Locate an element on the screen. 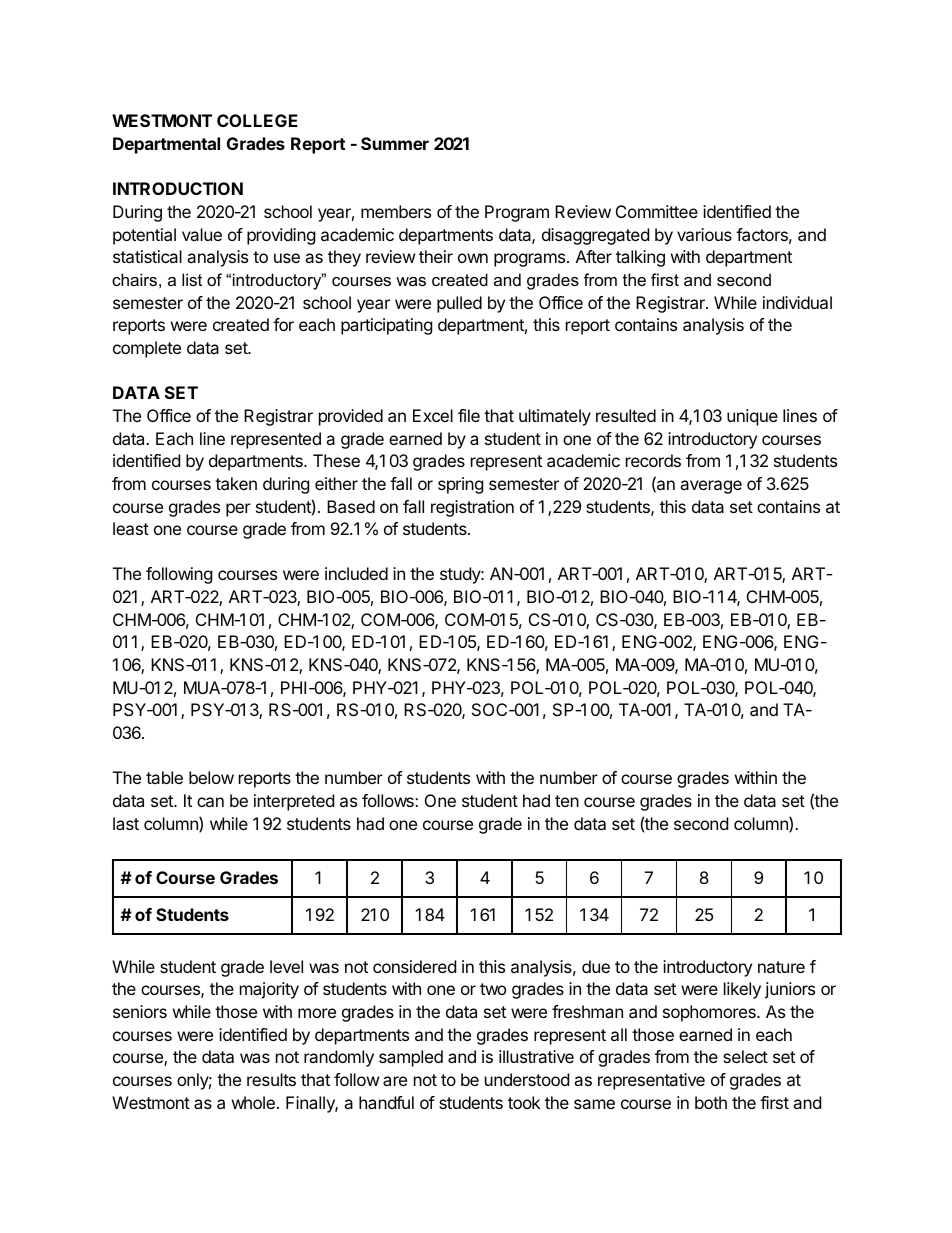  average is located at coordinates (711, 487).
